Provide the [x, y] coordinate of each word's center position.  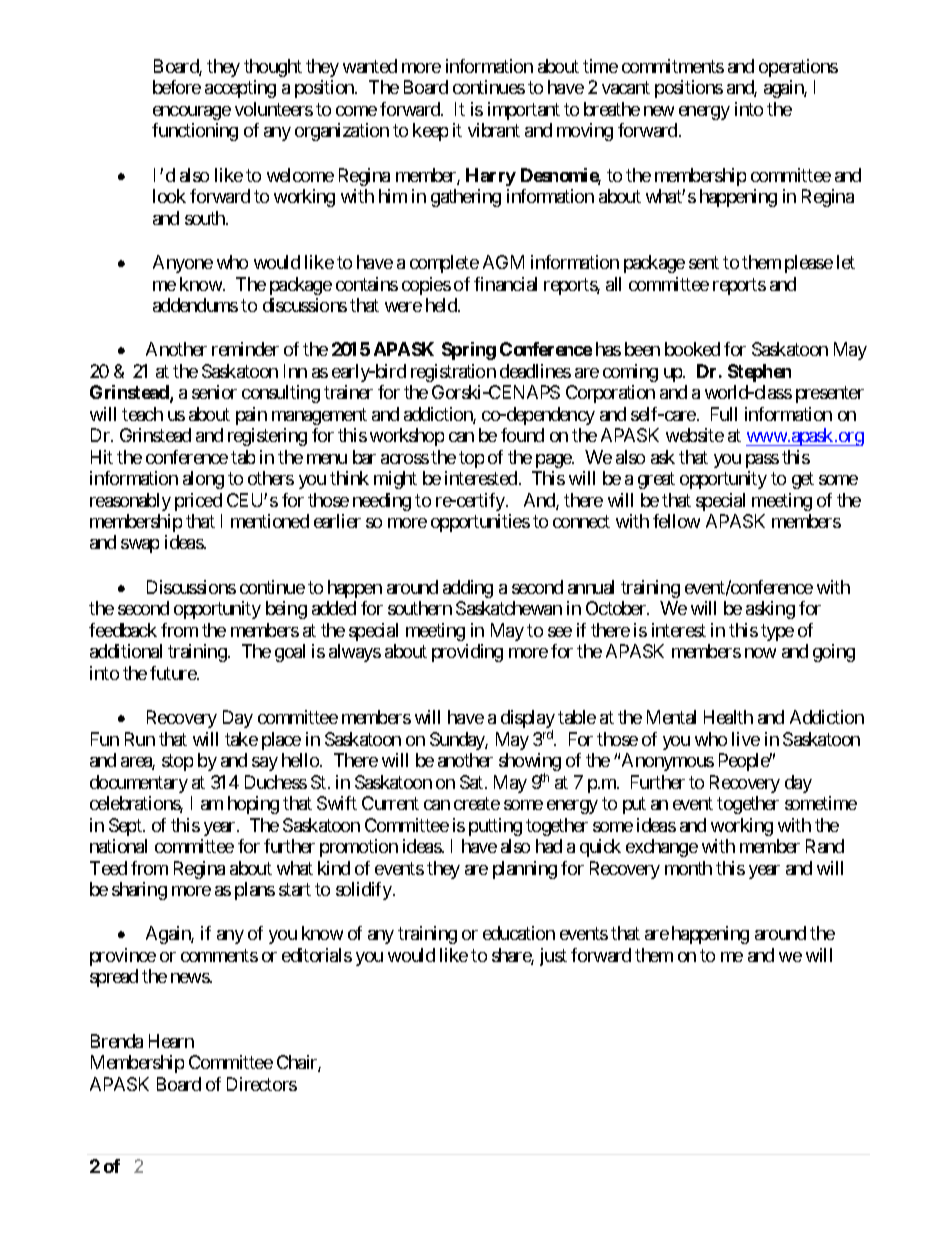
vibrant [494, 130]
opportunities [480, 523]
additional [126, 651]
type [777, 632]
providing [467, 653]
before [177, 87]
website [695, 435]
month [688, 868]
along [203, 480]
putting [495, 827]
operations [798, 68]
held [442, 305]
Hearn [171, 1041]
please [809, 264]
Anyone [183, 264]
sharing [139, 891]
